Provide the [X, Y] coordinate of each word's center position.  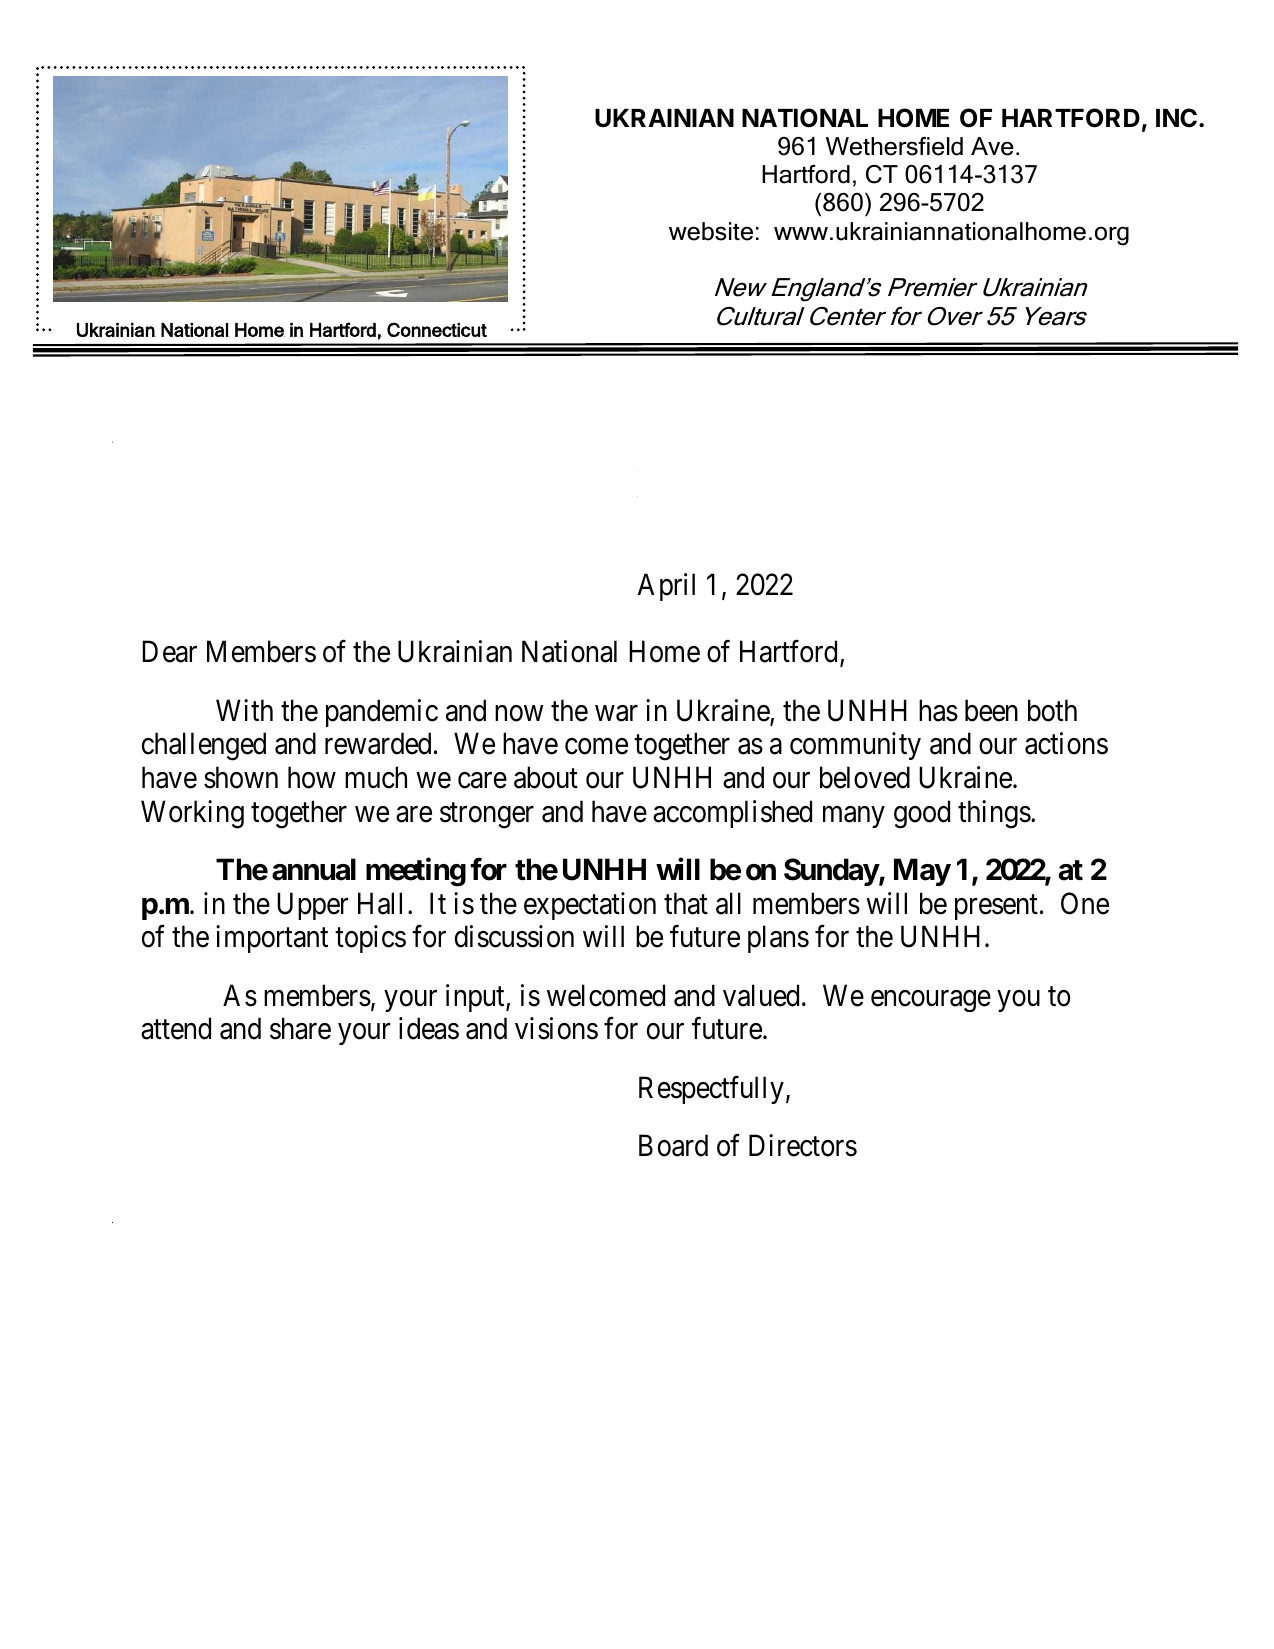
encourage [931, 1001]
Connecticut [437, 329]
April [666, 587]
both [1052, 710]
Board [673, 1145]
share [300, 1028]
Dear [169, 652]
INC [1176, 118]
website [711, 231]
